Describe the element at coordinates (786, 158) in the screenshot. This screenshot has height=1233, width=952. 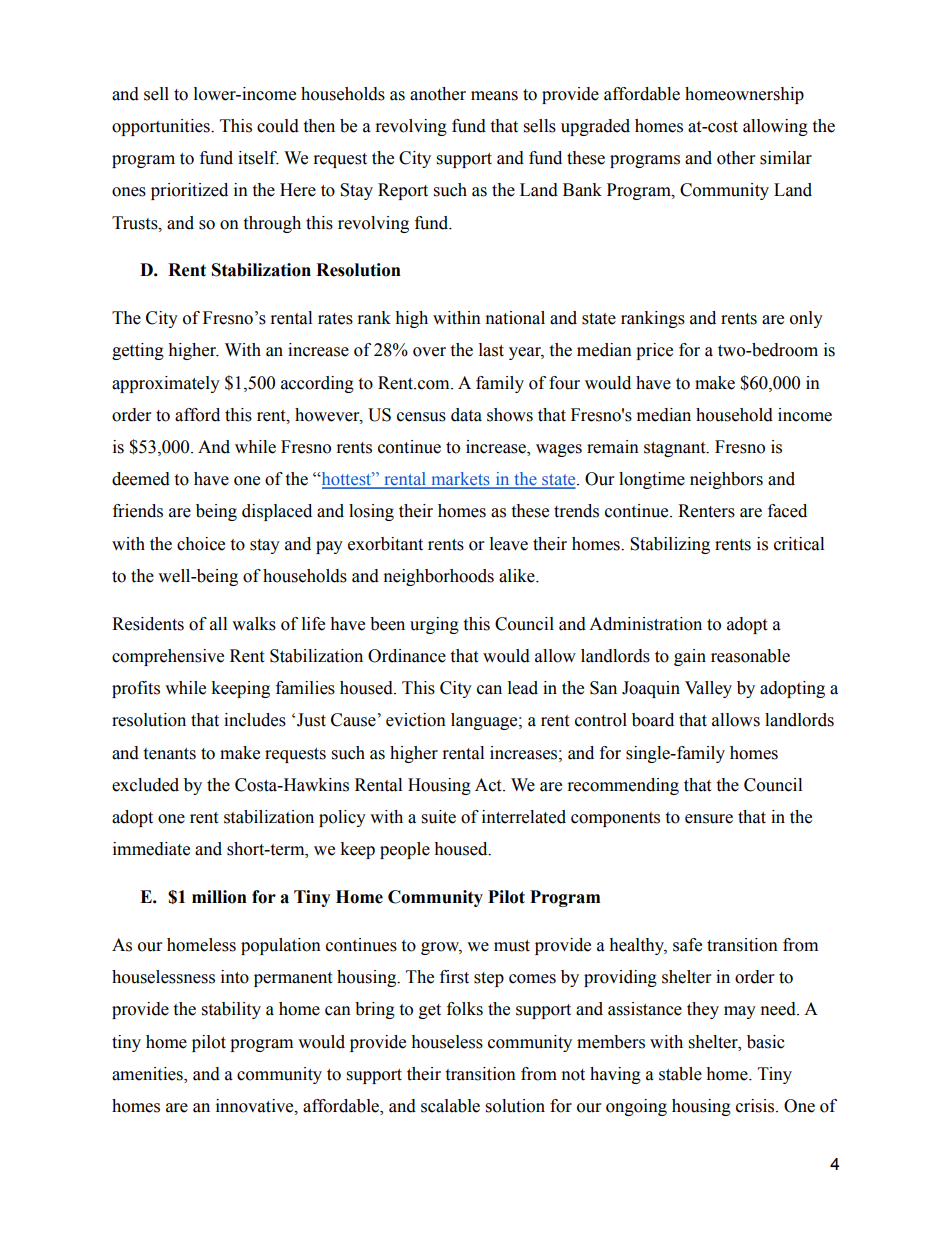
I see `similar` at that location.
